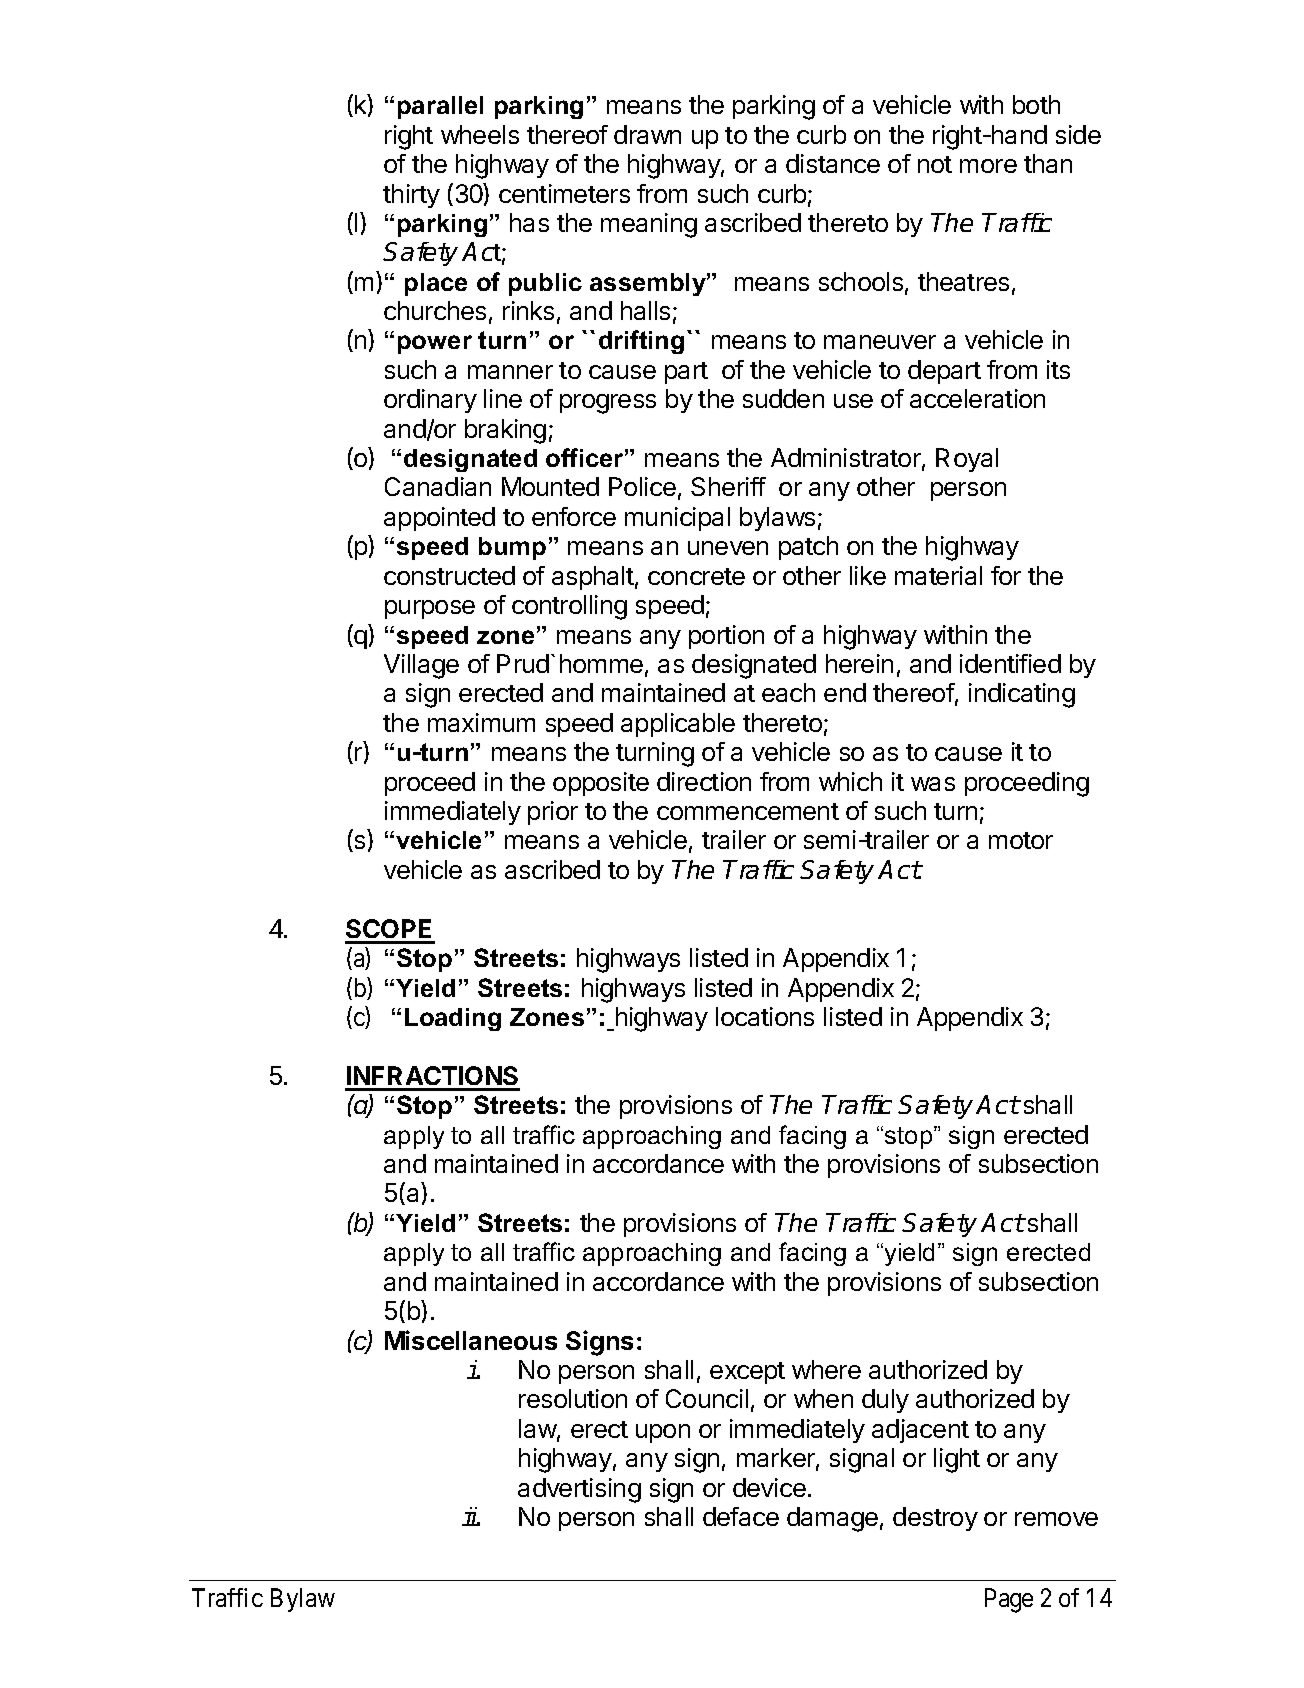  What do you see at coordinates (480, 134) in the screenshot?
I see `wheels` at bounding box center [480, 134].
